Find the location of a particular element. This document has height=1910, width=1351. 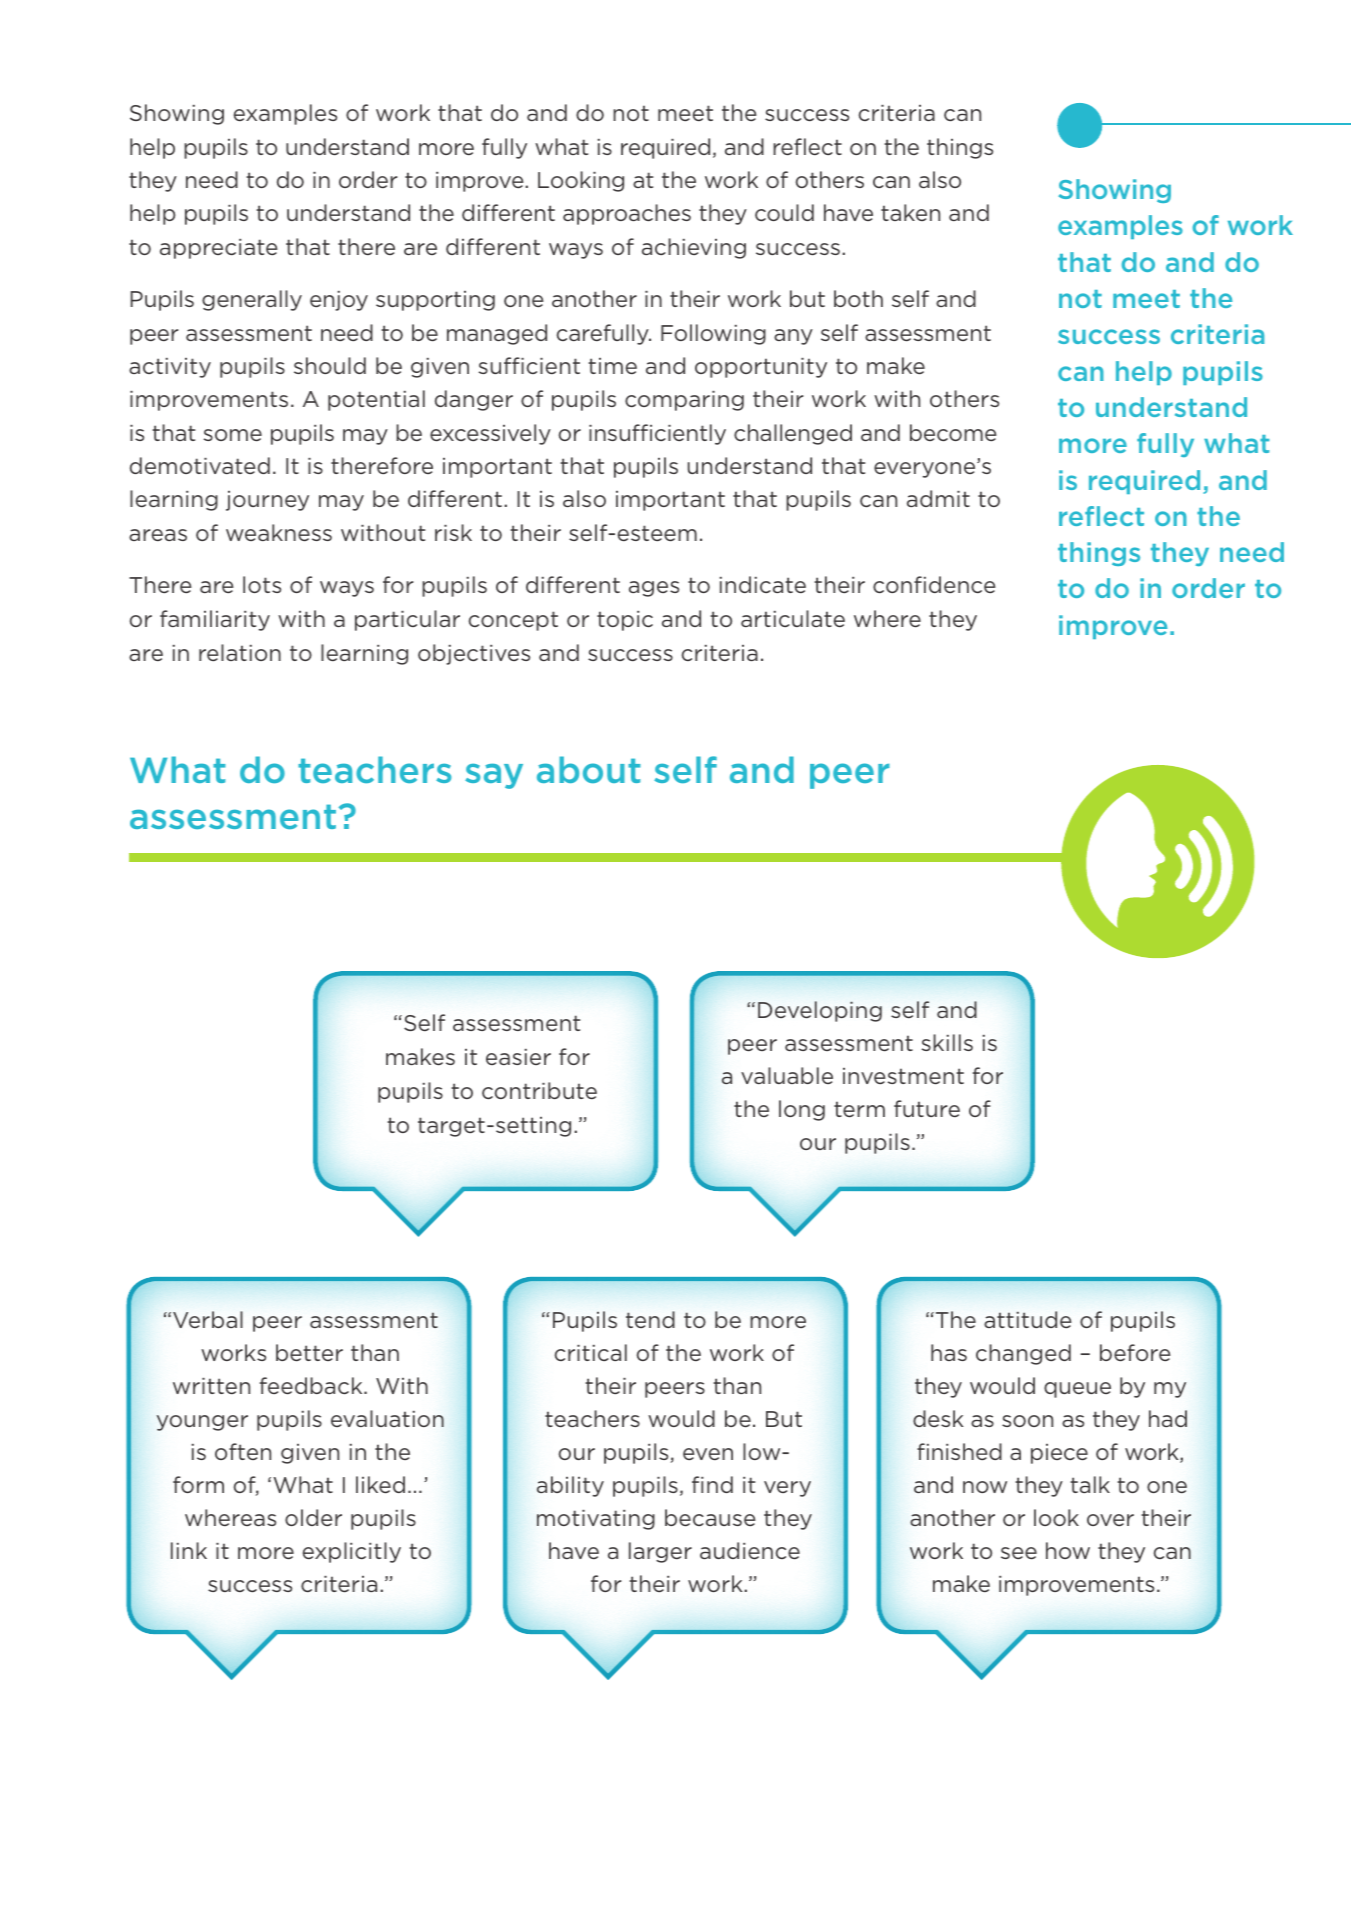

because is located at coordinates (710, 1518).
